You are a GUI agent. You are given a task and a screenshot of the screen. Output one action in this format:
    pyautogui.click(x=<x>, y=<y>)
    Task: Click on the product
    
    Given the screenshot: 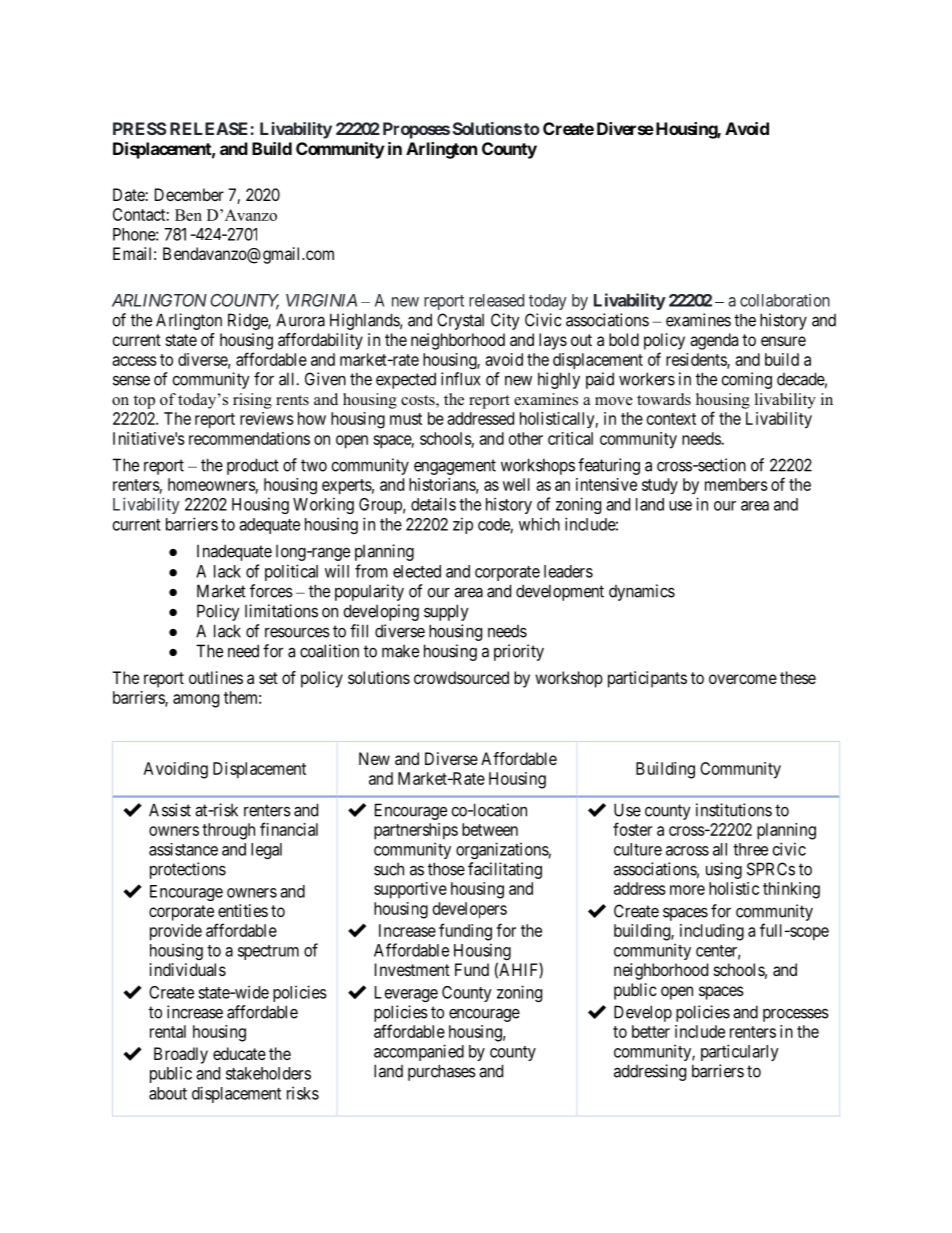 What is the action you would take?
    pyautogui.click(x=253, y=466)
